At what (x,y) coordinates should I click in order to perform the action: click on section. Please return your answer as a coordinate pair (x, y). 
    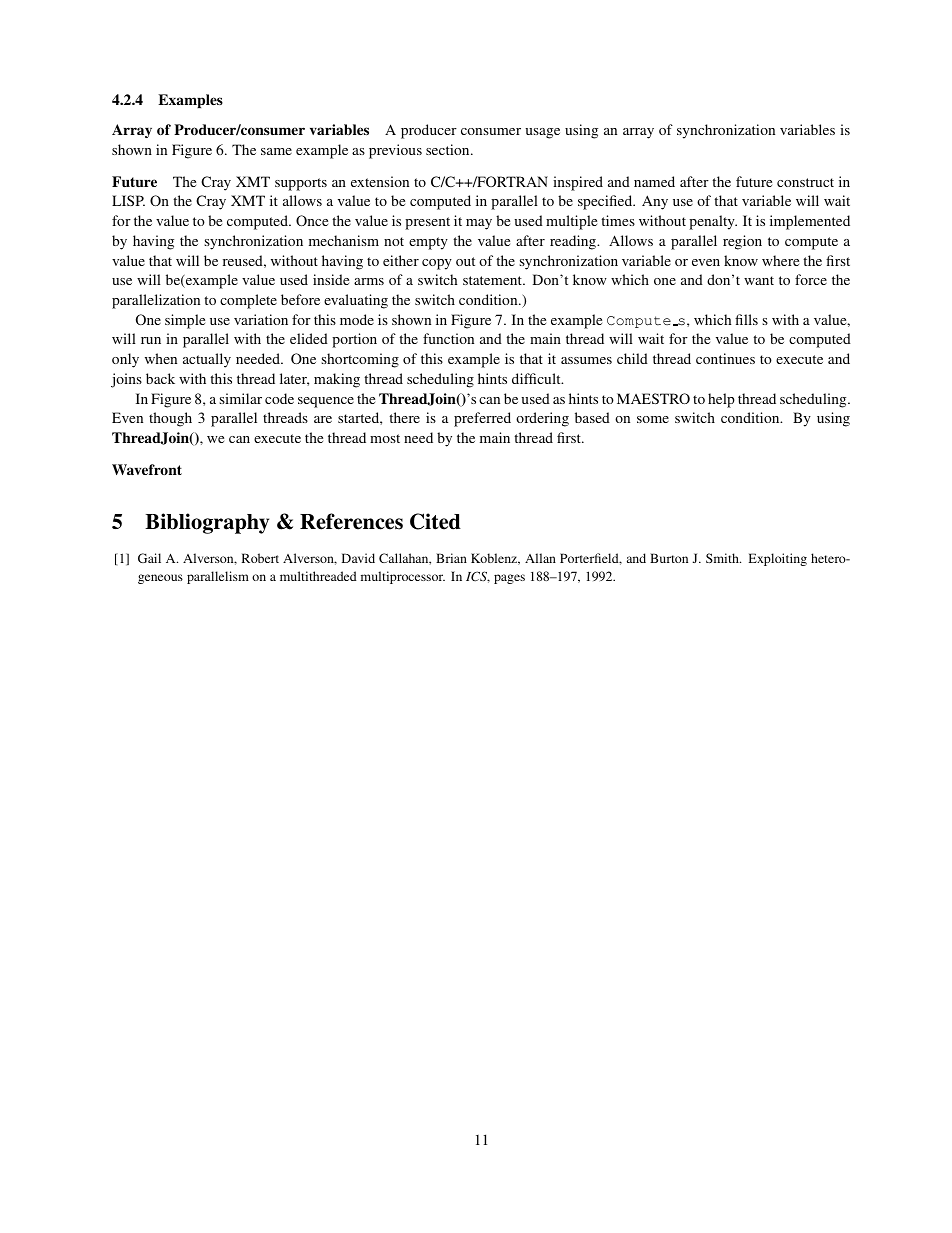
    Looking at the image, I should click on (449, 149).
